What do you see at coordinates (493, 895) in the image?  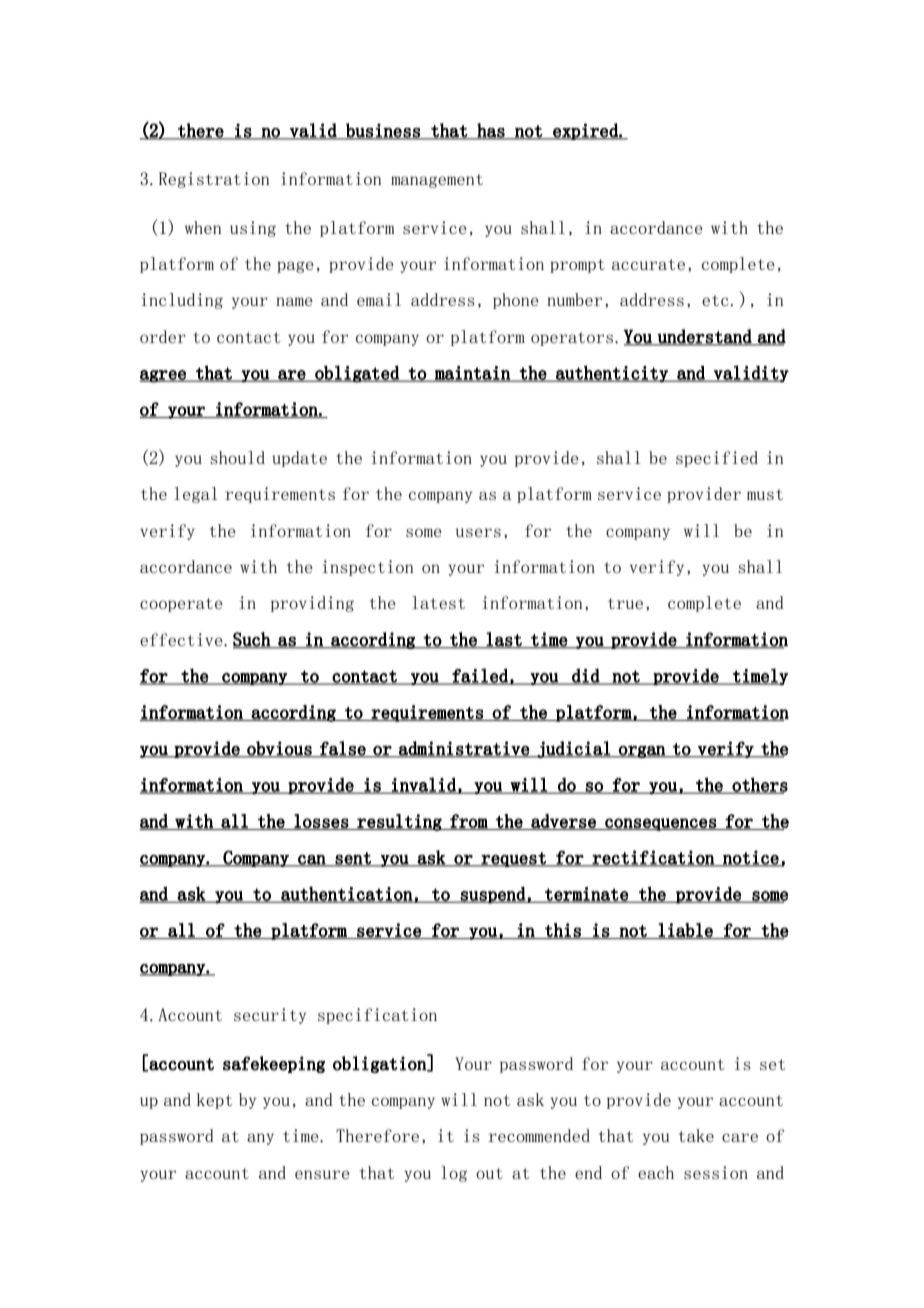 I see `suspend` at bounding box center [493, 895].
